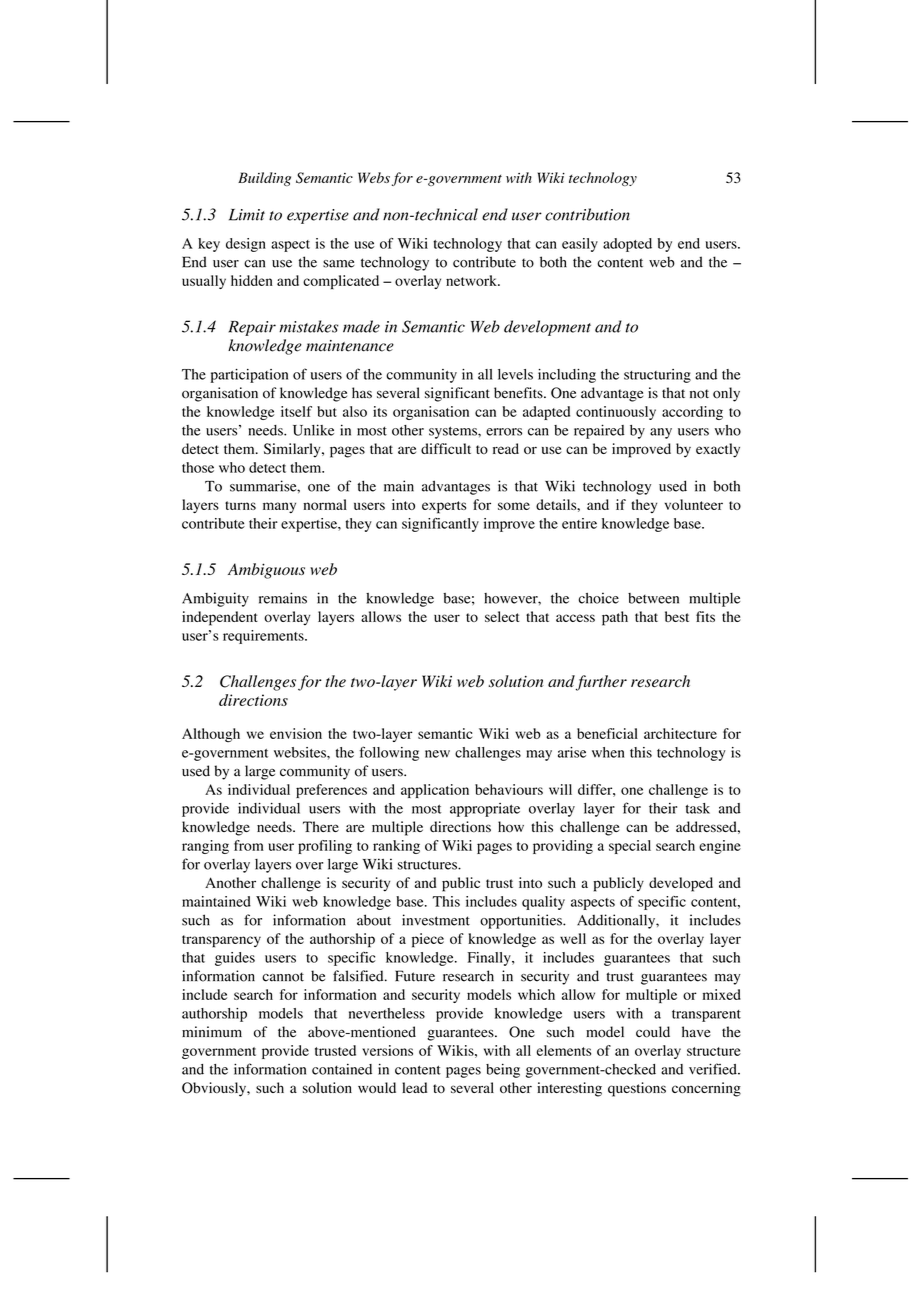 The image size is (924, 1308). I want to click on best, so click(677, 616).
